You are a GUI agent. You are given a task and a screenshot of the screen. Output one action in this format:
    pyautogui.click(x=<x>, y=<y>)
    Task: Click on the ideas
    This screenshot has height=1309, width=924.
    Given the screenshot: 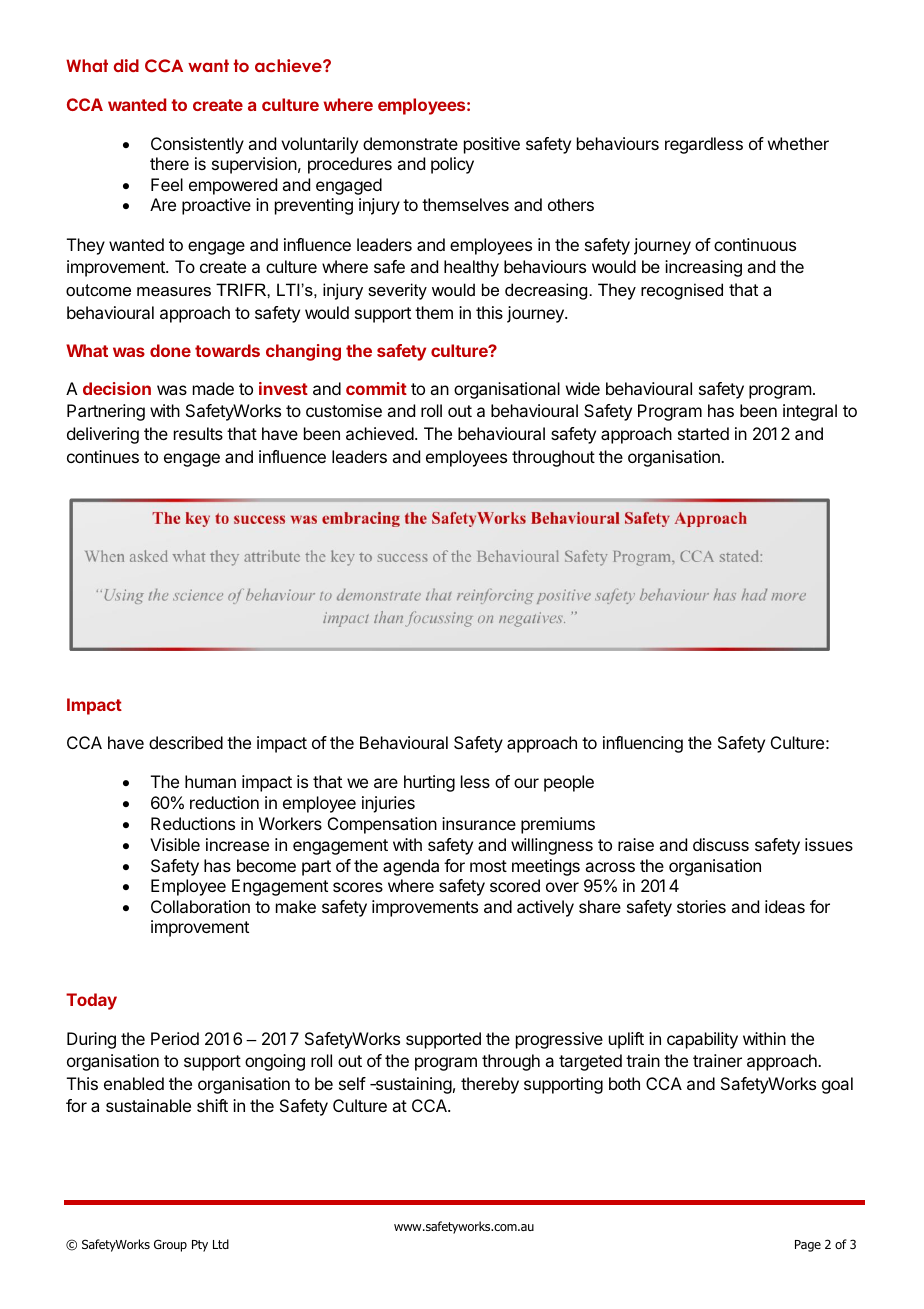 What is the action you would take?
    pyautogui.click(x=785, y=906)
